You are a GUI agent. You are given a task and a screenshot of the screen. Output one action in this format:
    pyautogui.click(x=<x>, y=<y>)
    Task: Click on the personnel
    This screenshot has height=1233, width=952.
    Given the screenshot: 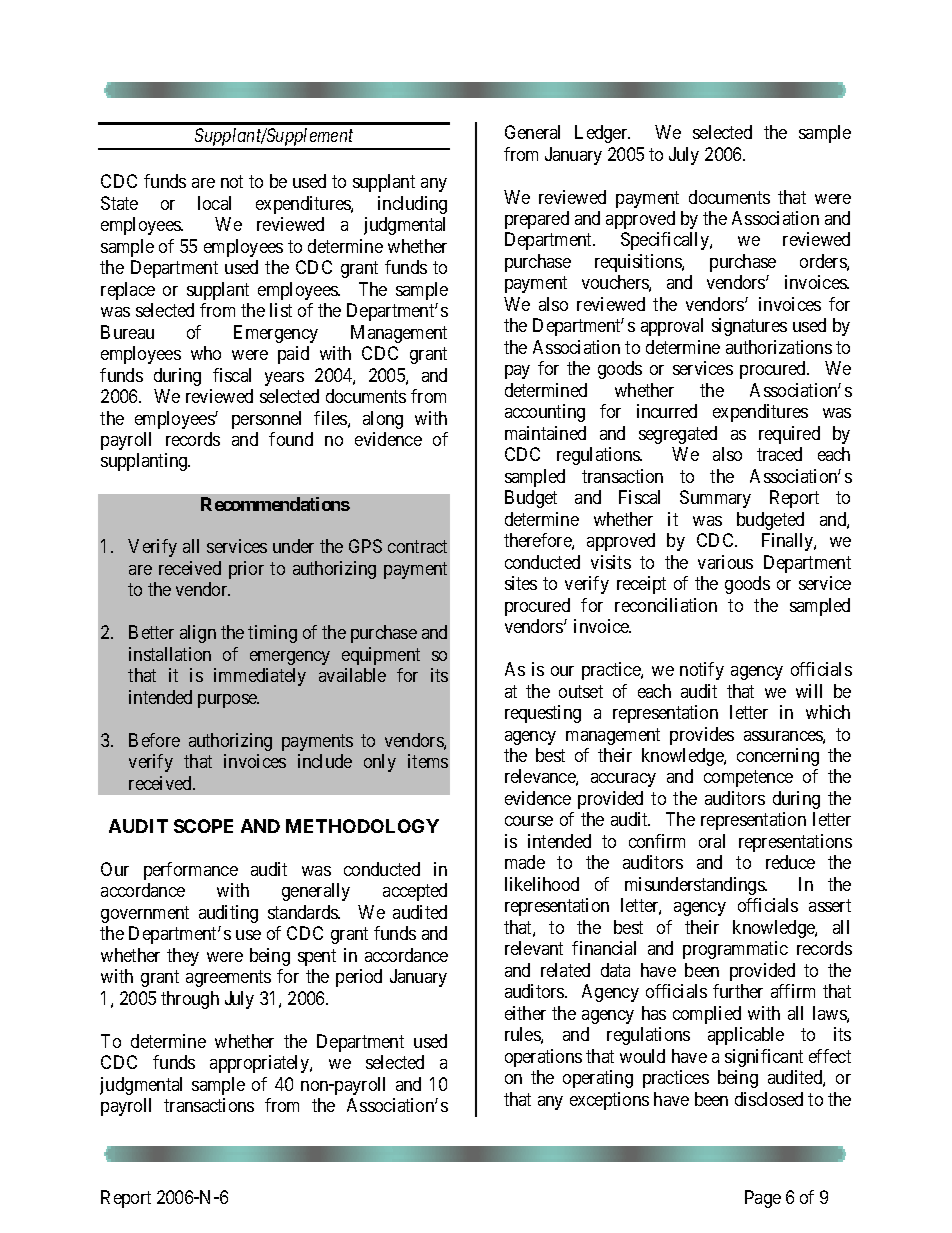 What is the action you would take?
    pyautogui.click(x=266, y=420)
